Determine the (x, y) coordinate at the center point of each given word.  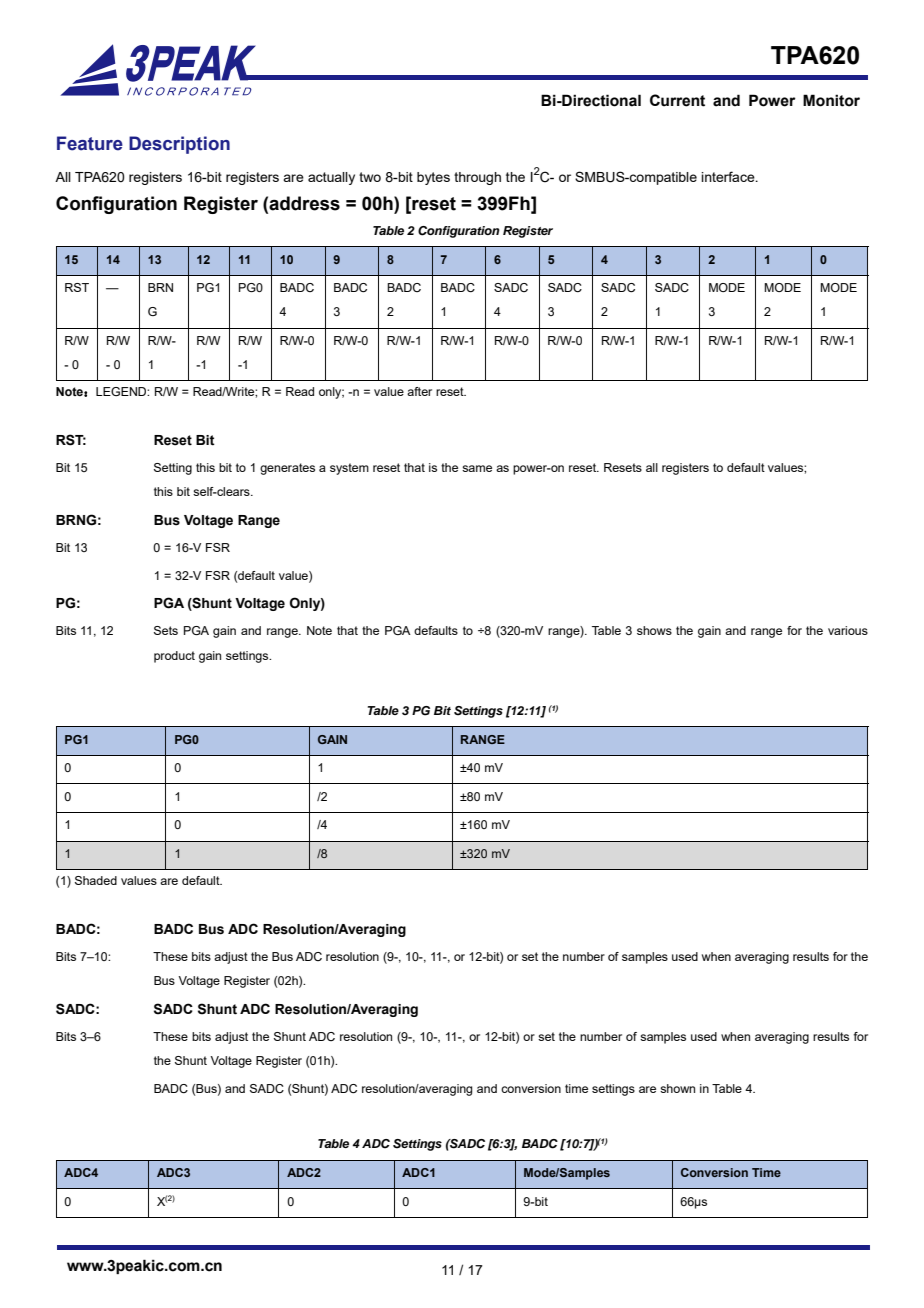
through (477, 178)
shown (677, 1088)
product (174, 657)
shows (654, 630)
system (349, 469)
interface (729, 176)
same (477, 468)
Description (179, 145)
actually (331, 178)
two (370, 177)
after (419, 391)
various (848, 630)
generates (287, 469)
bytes (433, 178)
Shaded (96, 880)
